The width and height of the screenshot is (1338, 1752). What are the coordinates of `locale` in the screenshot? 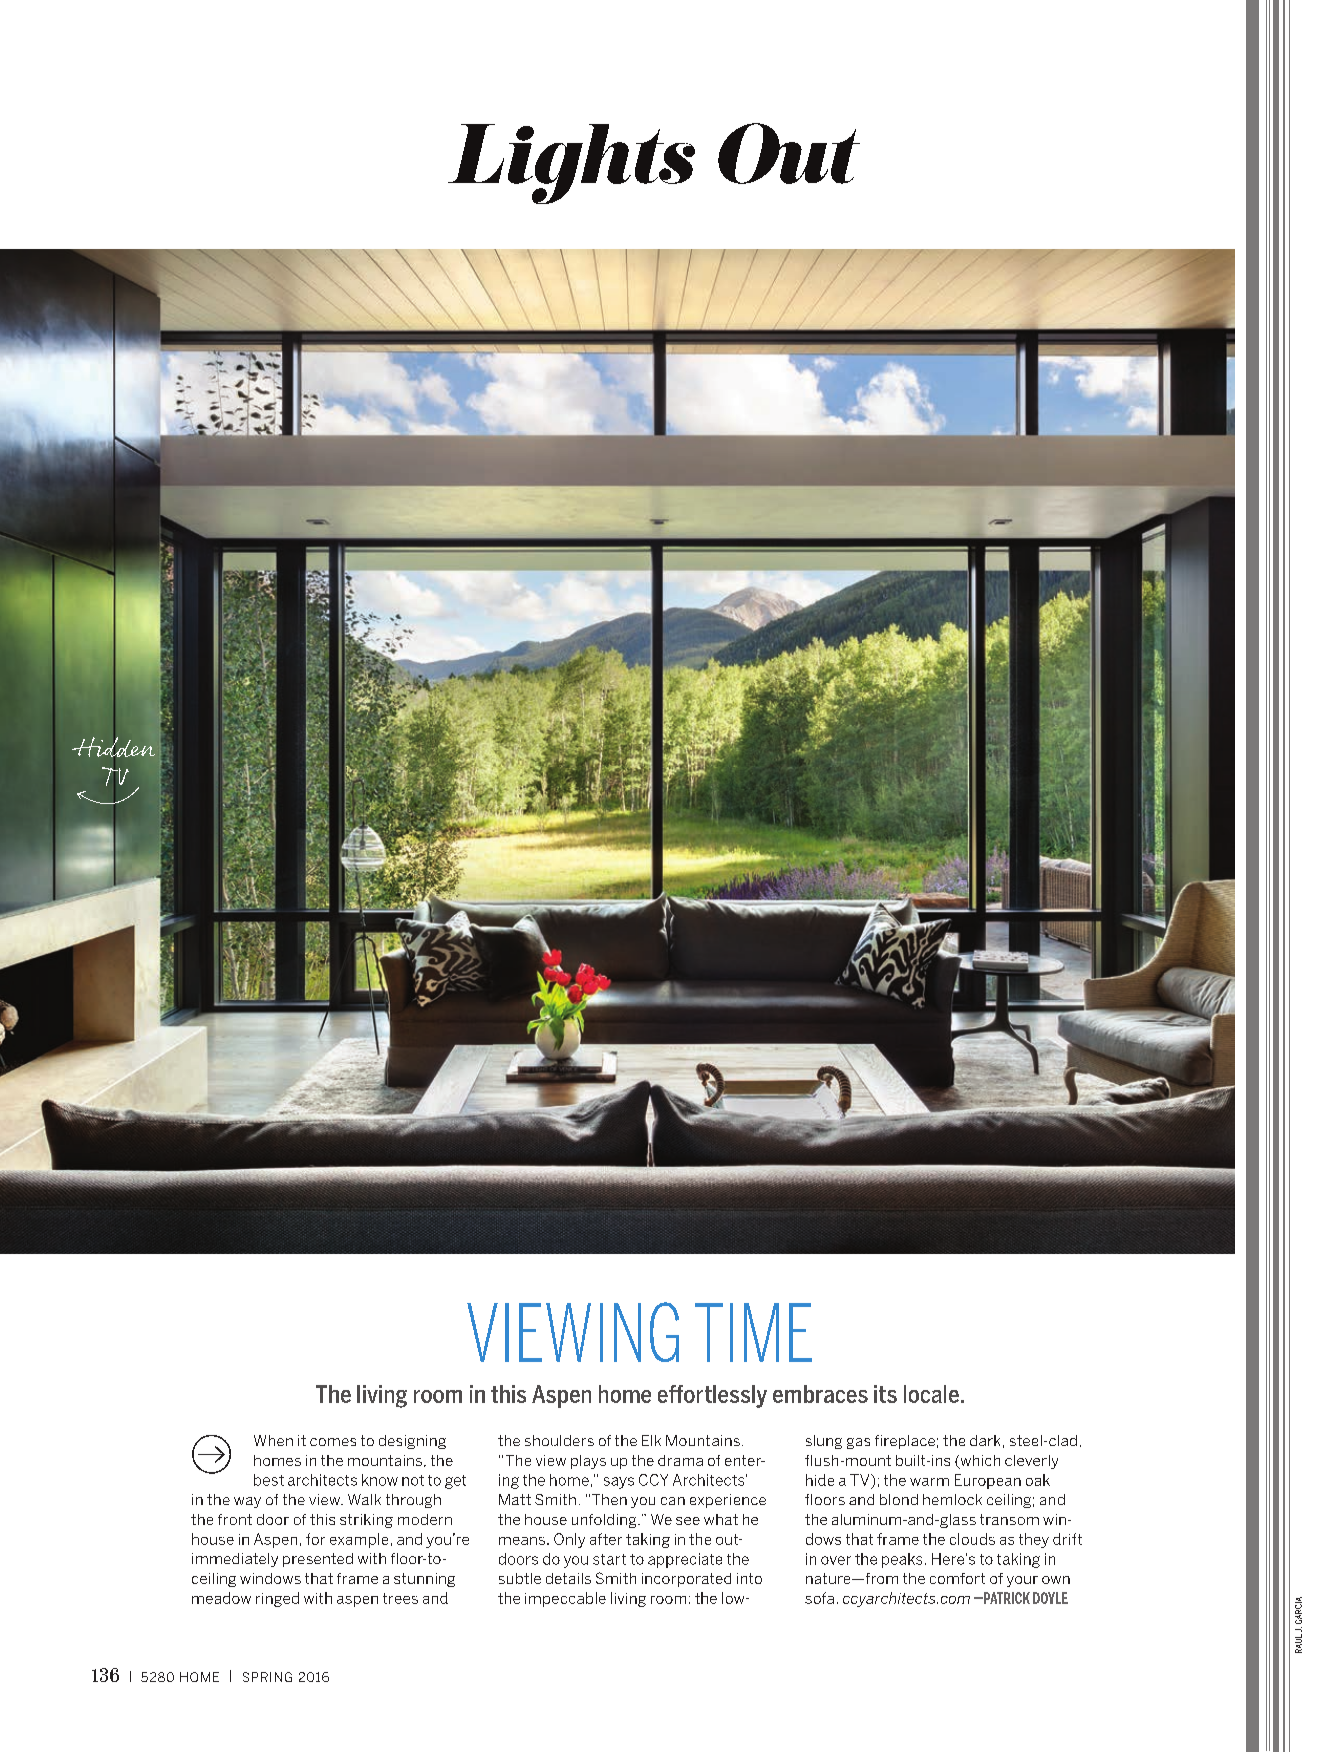 It's located at (931, 1394).
